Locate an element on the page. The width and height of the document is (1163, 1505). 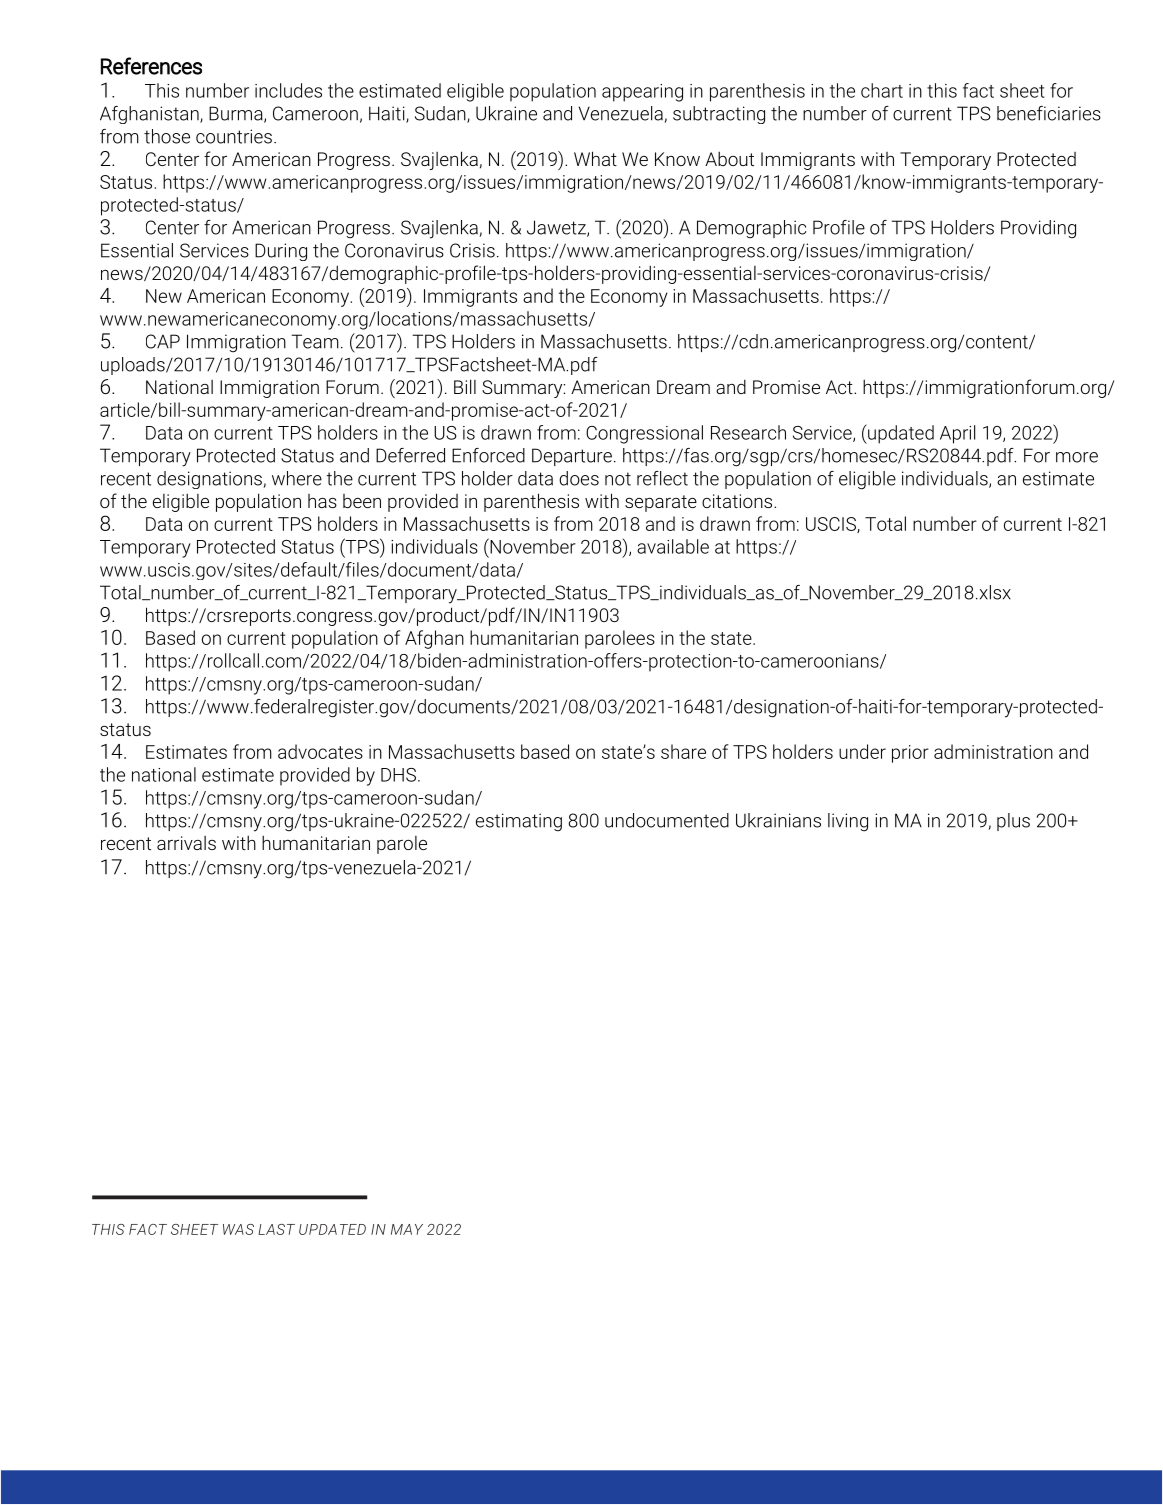
available is located at coordinates (673, 546).
